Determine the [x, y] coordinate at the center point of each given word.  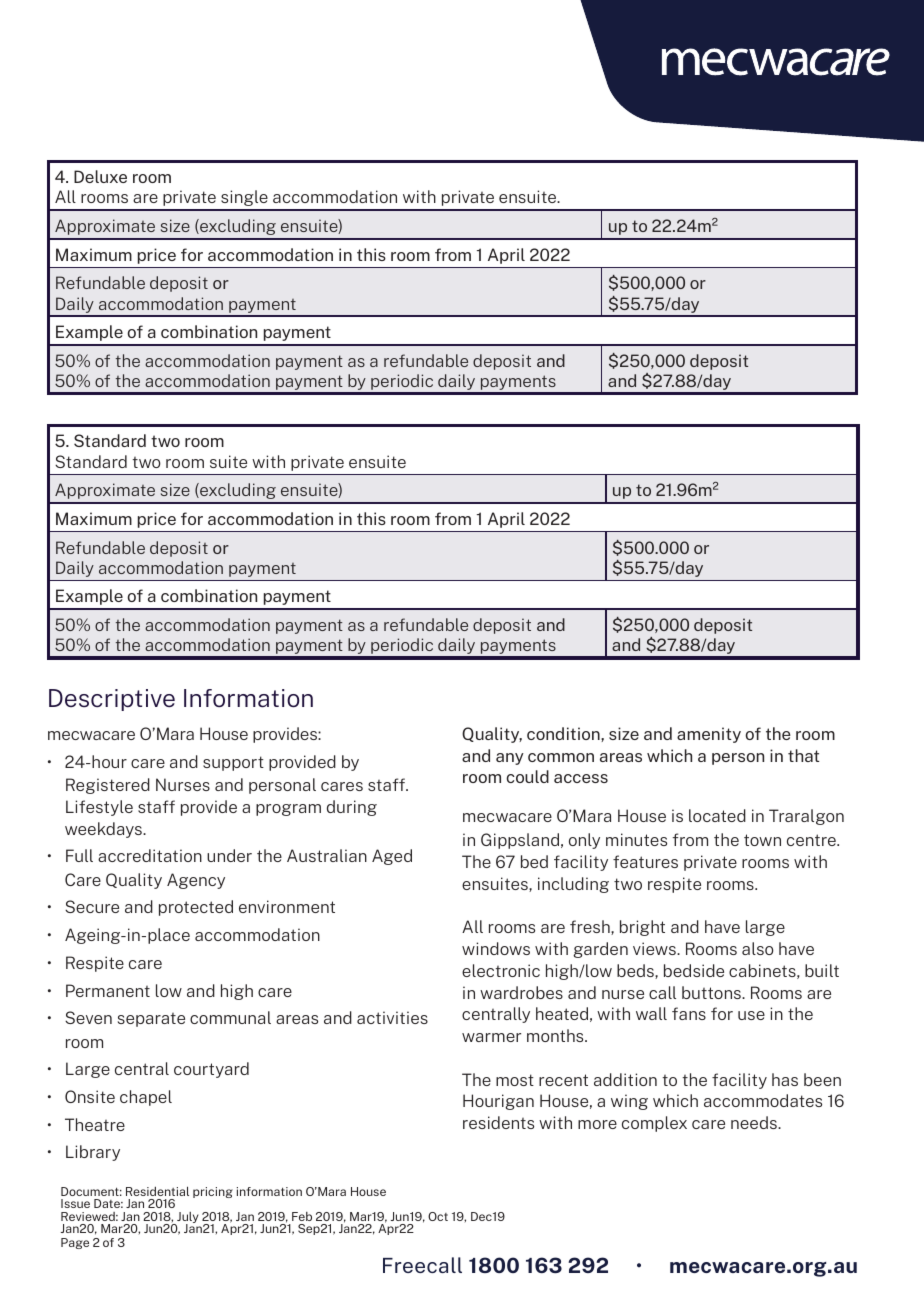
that [803, 755]
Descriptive [112, 700]
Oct [438, 1216]
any [510, 759]
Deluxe [100, 176]
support [233, 763]
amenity [709, 735]
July [187, 1219]
